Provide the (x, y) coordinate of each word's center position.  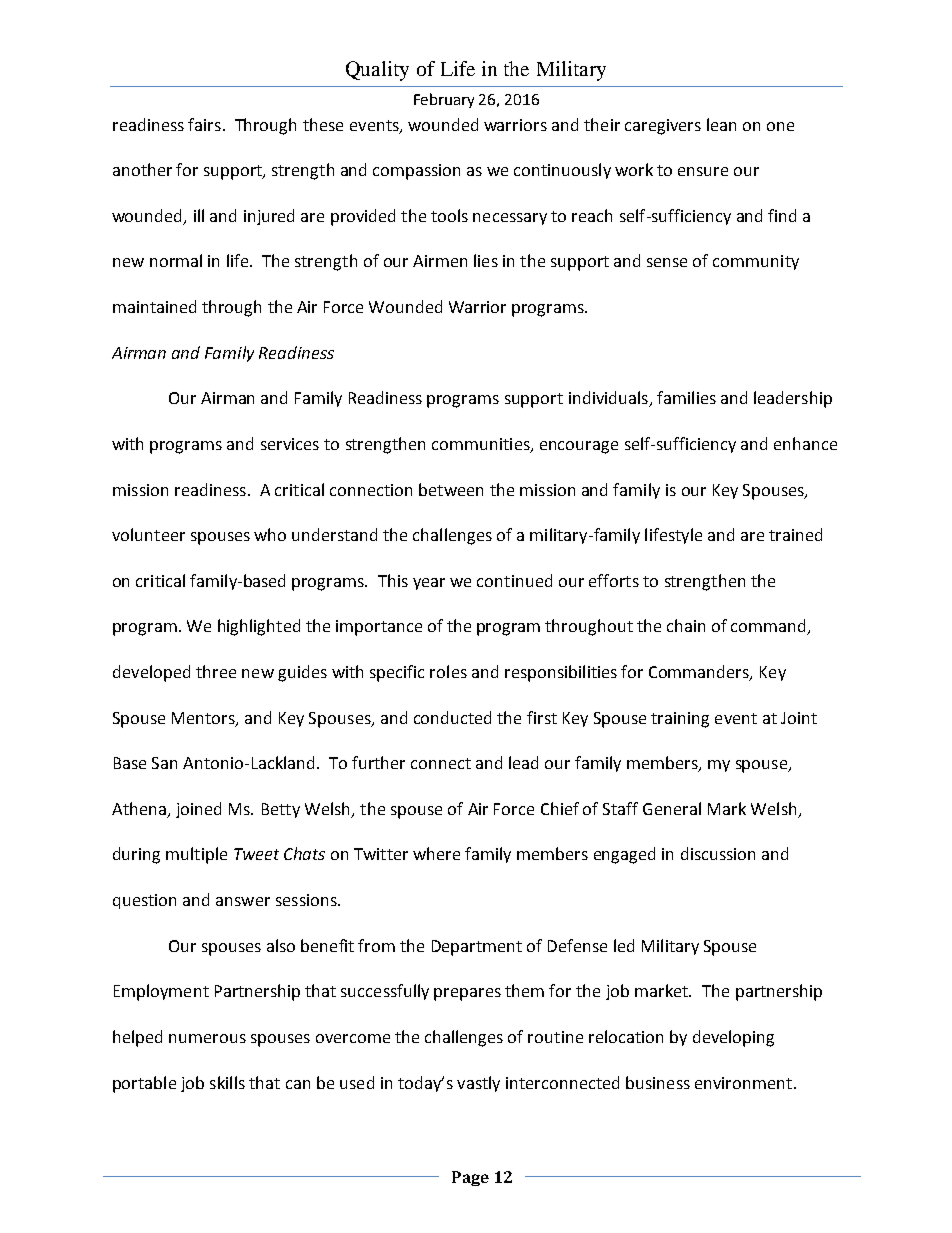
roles (448, 671)
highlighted (259, 627)
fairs (204, 124)
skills (227, 1082)
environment (745, 1083)
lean (721, 124)
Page (470, 1178)
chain (686, 625)
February (444, 100)
